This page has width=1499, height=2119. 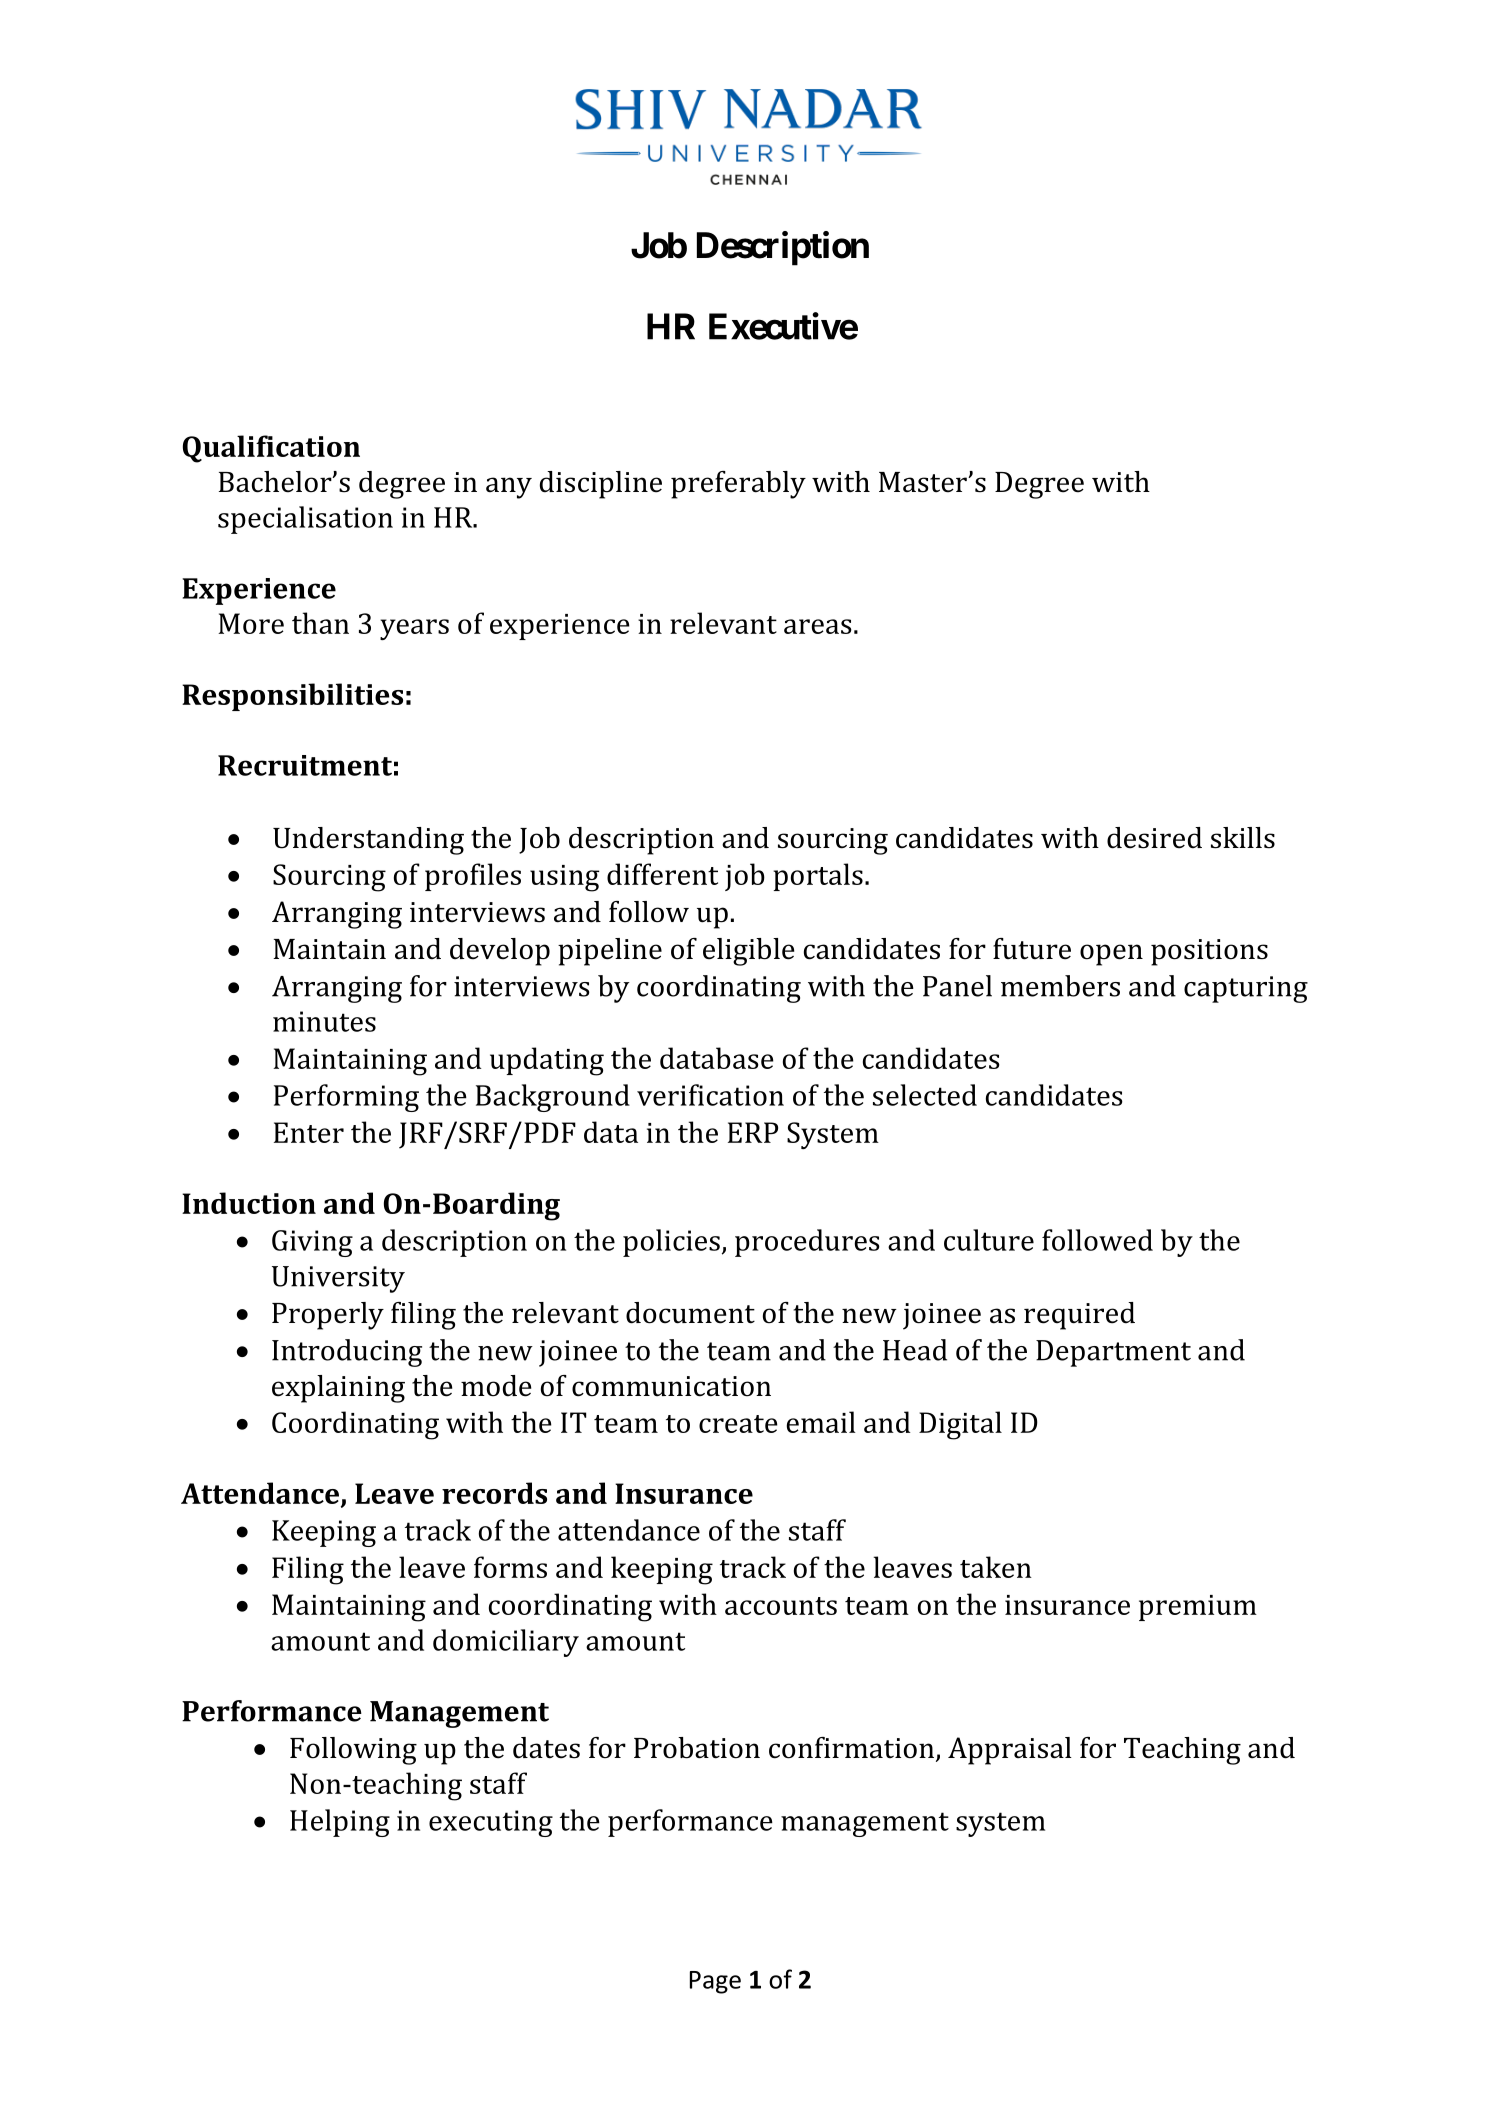 What do you see at coordinates (715, 1982) in the page?
I see `Page` at bounding box center [715, 1982].
